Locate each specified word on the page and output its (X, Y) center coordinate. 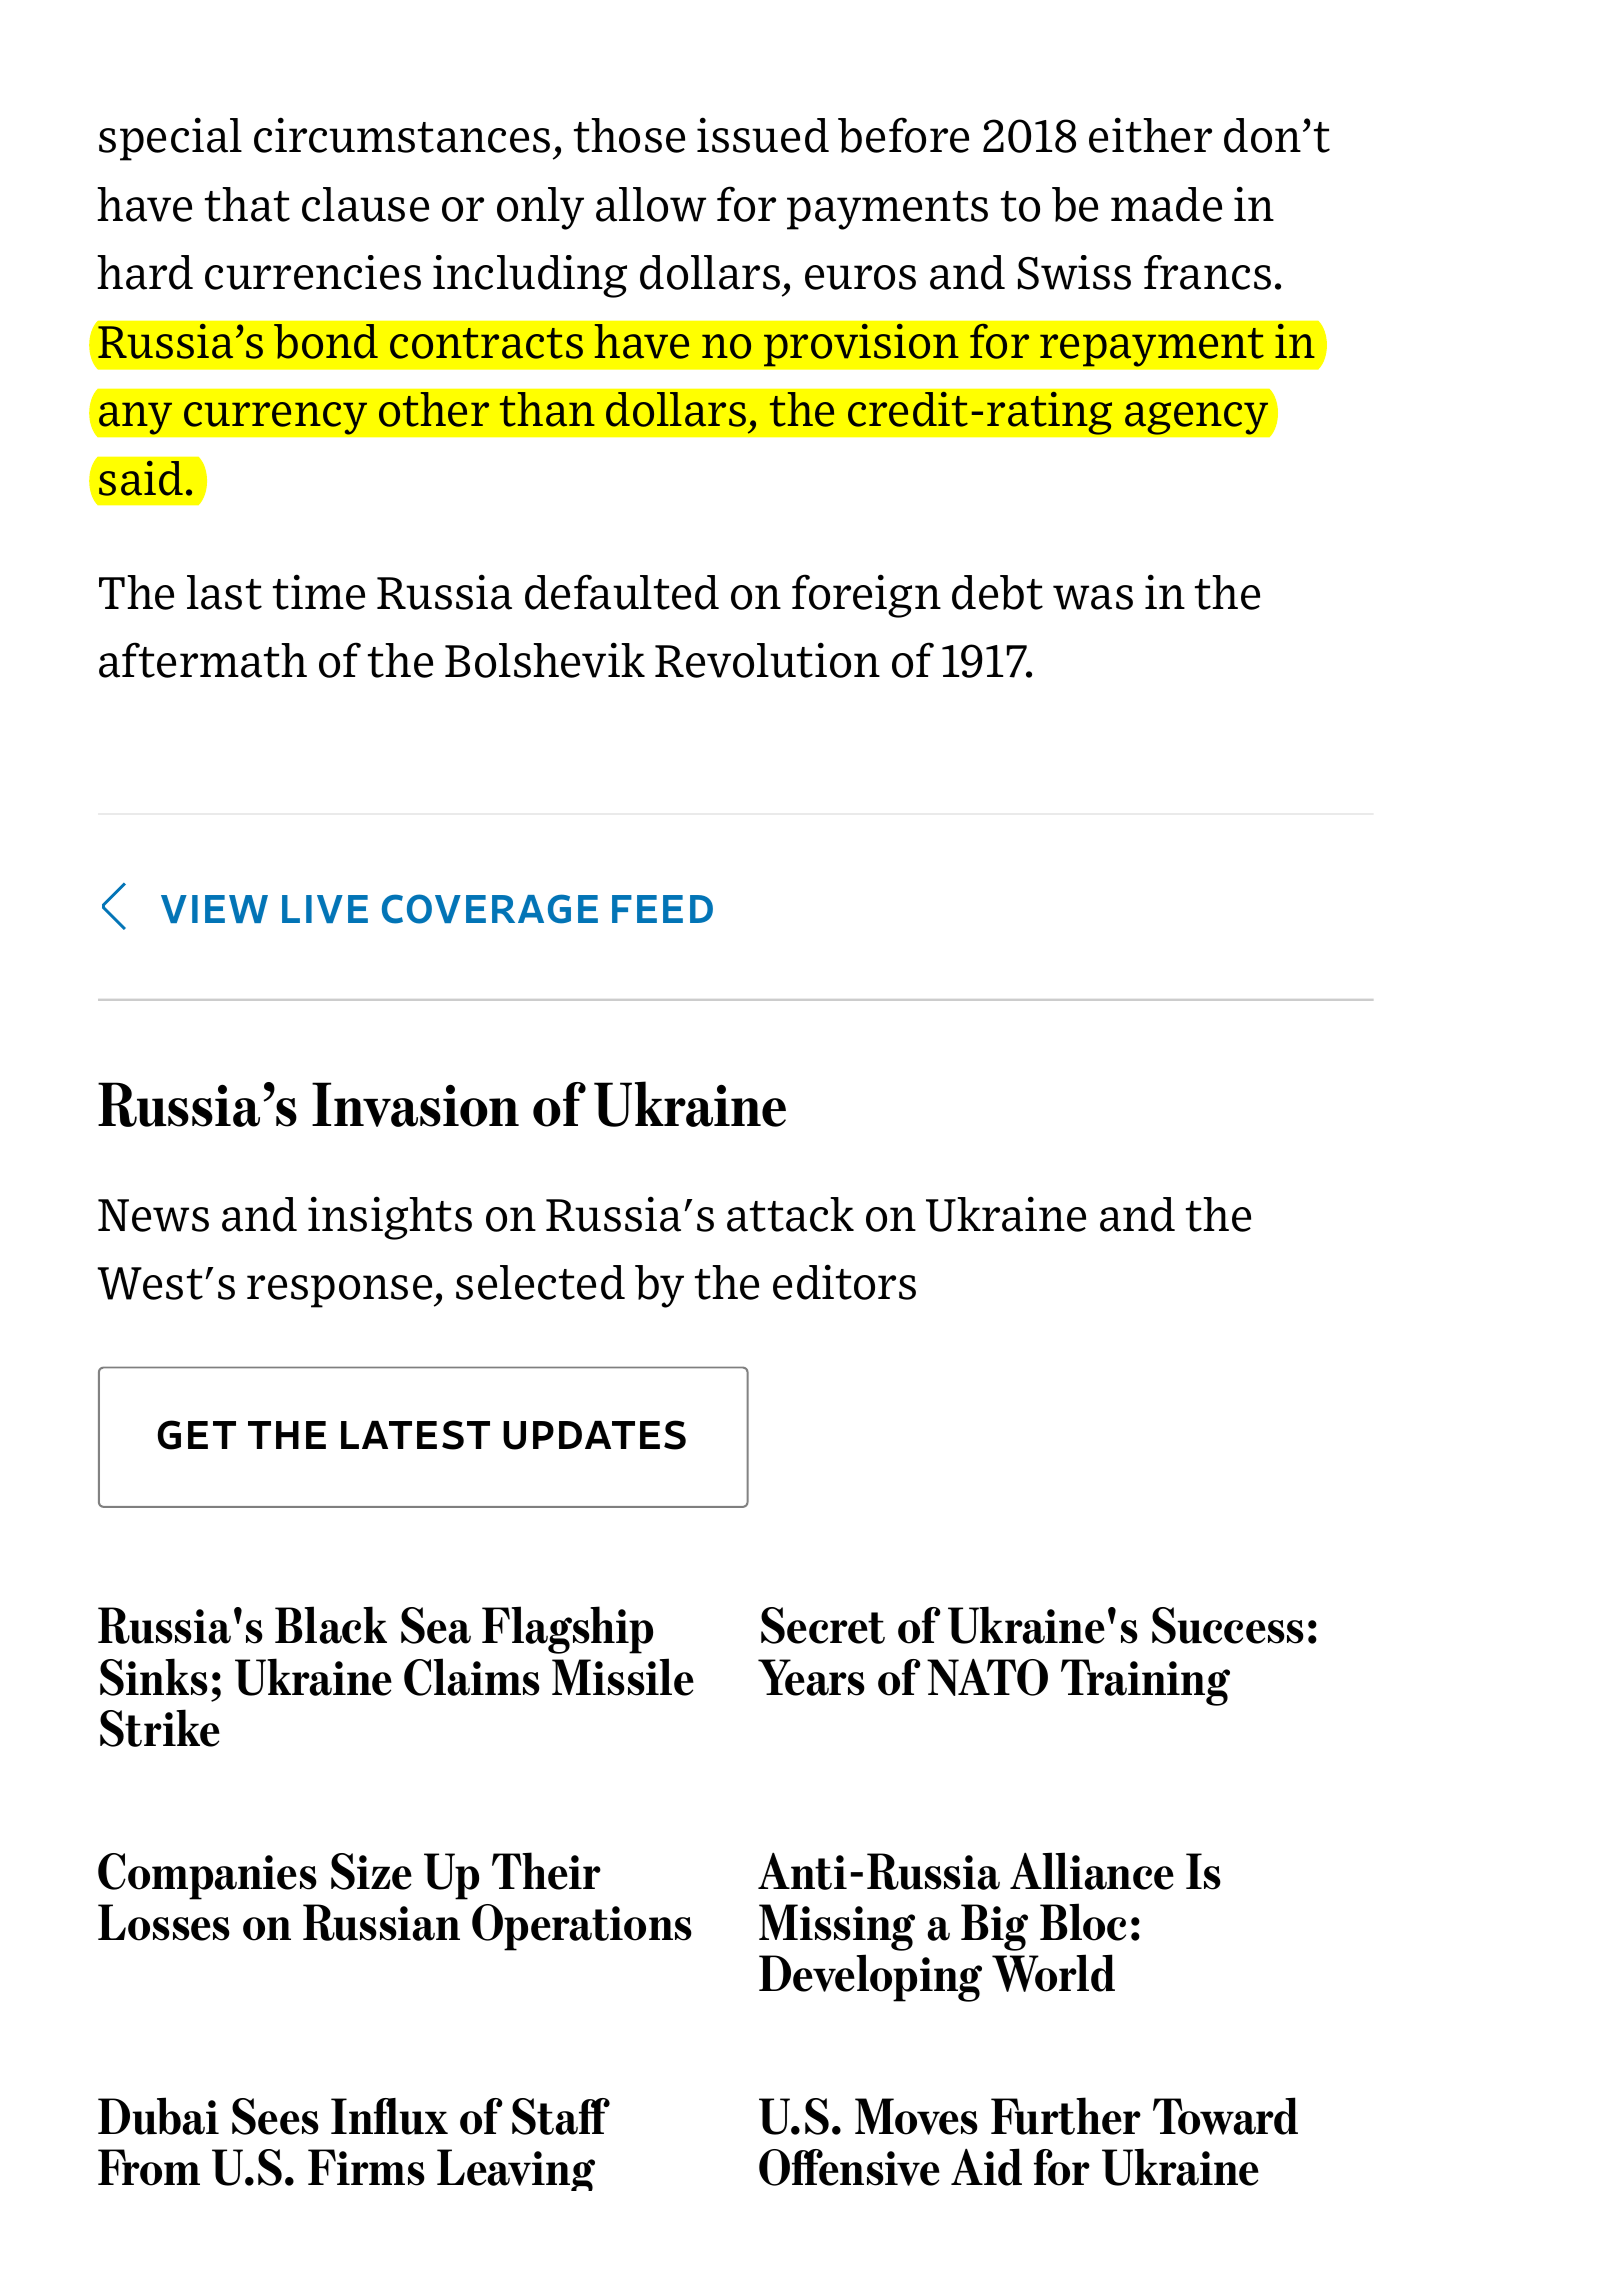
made (1166, 204)
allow (651, 204)
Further (1066, 2116)
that (247, 204)
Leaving (516, 2170)
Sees (275, 2116)
